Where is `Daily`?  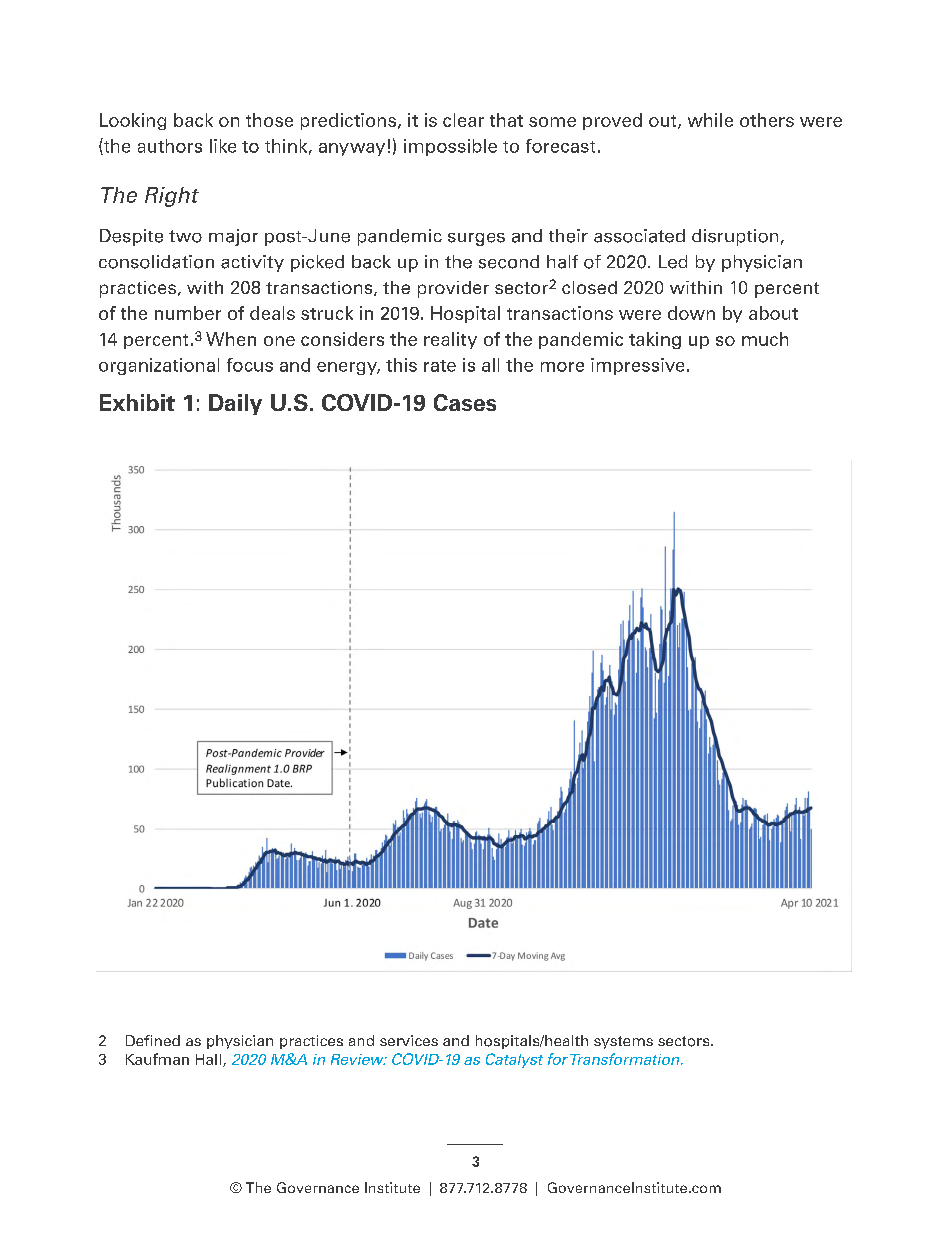 Daily is located at coordinates (235, 404).
